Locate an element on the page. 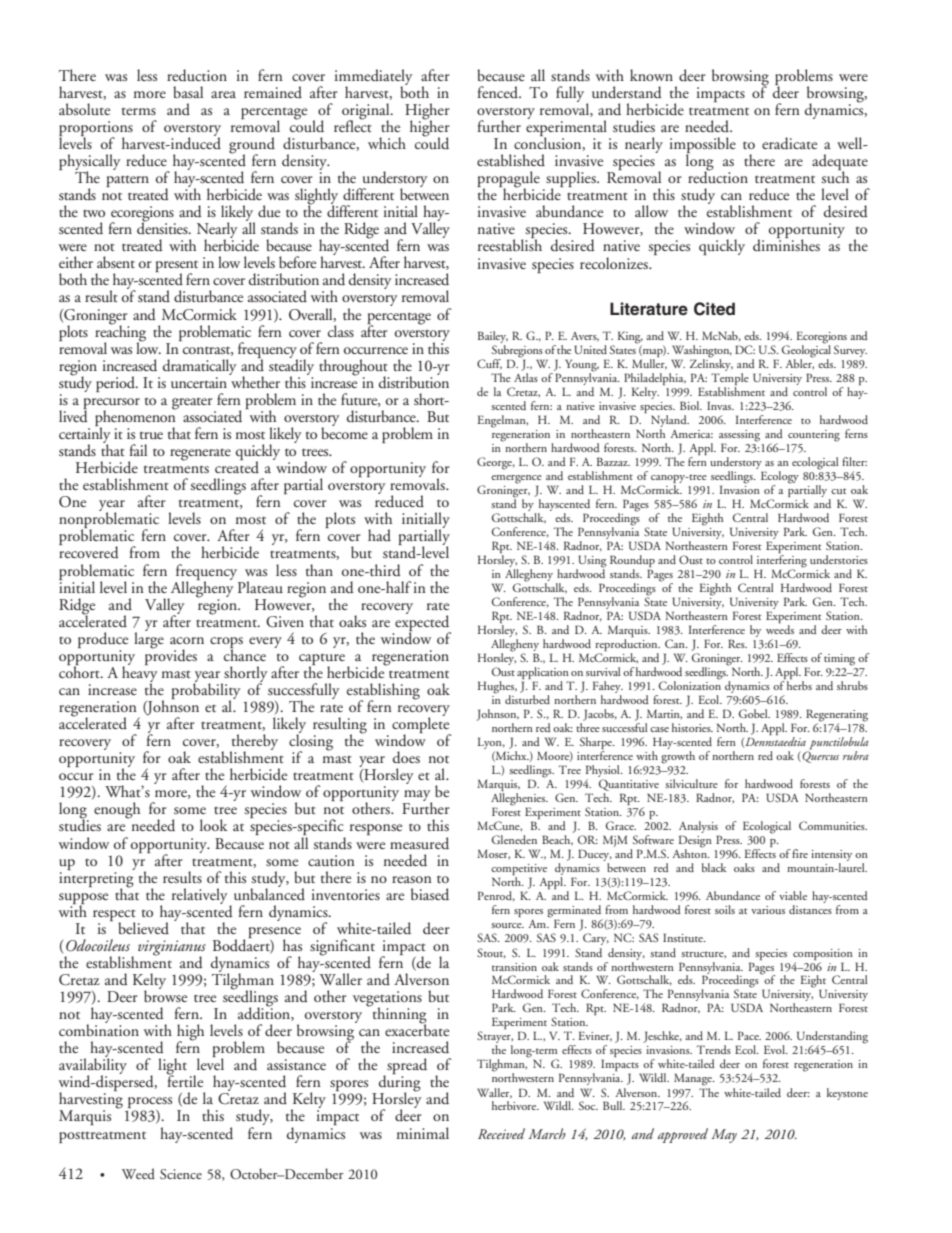 The image size is (952, 1233). fenced is located at coordinates (498, 92).
